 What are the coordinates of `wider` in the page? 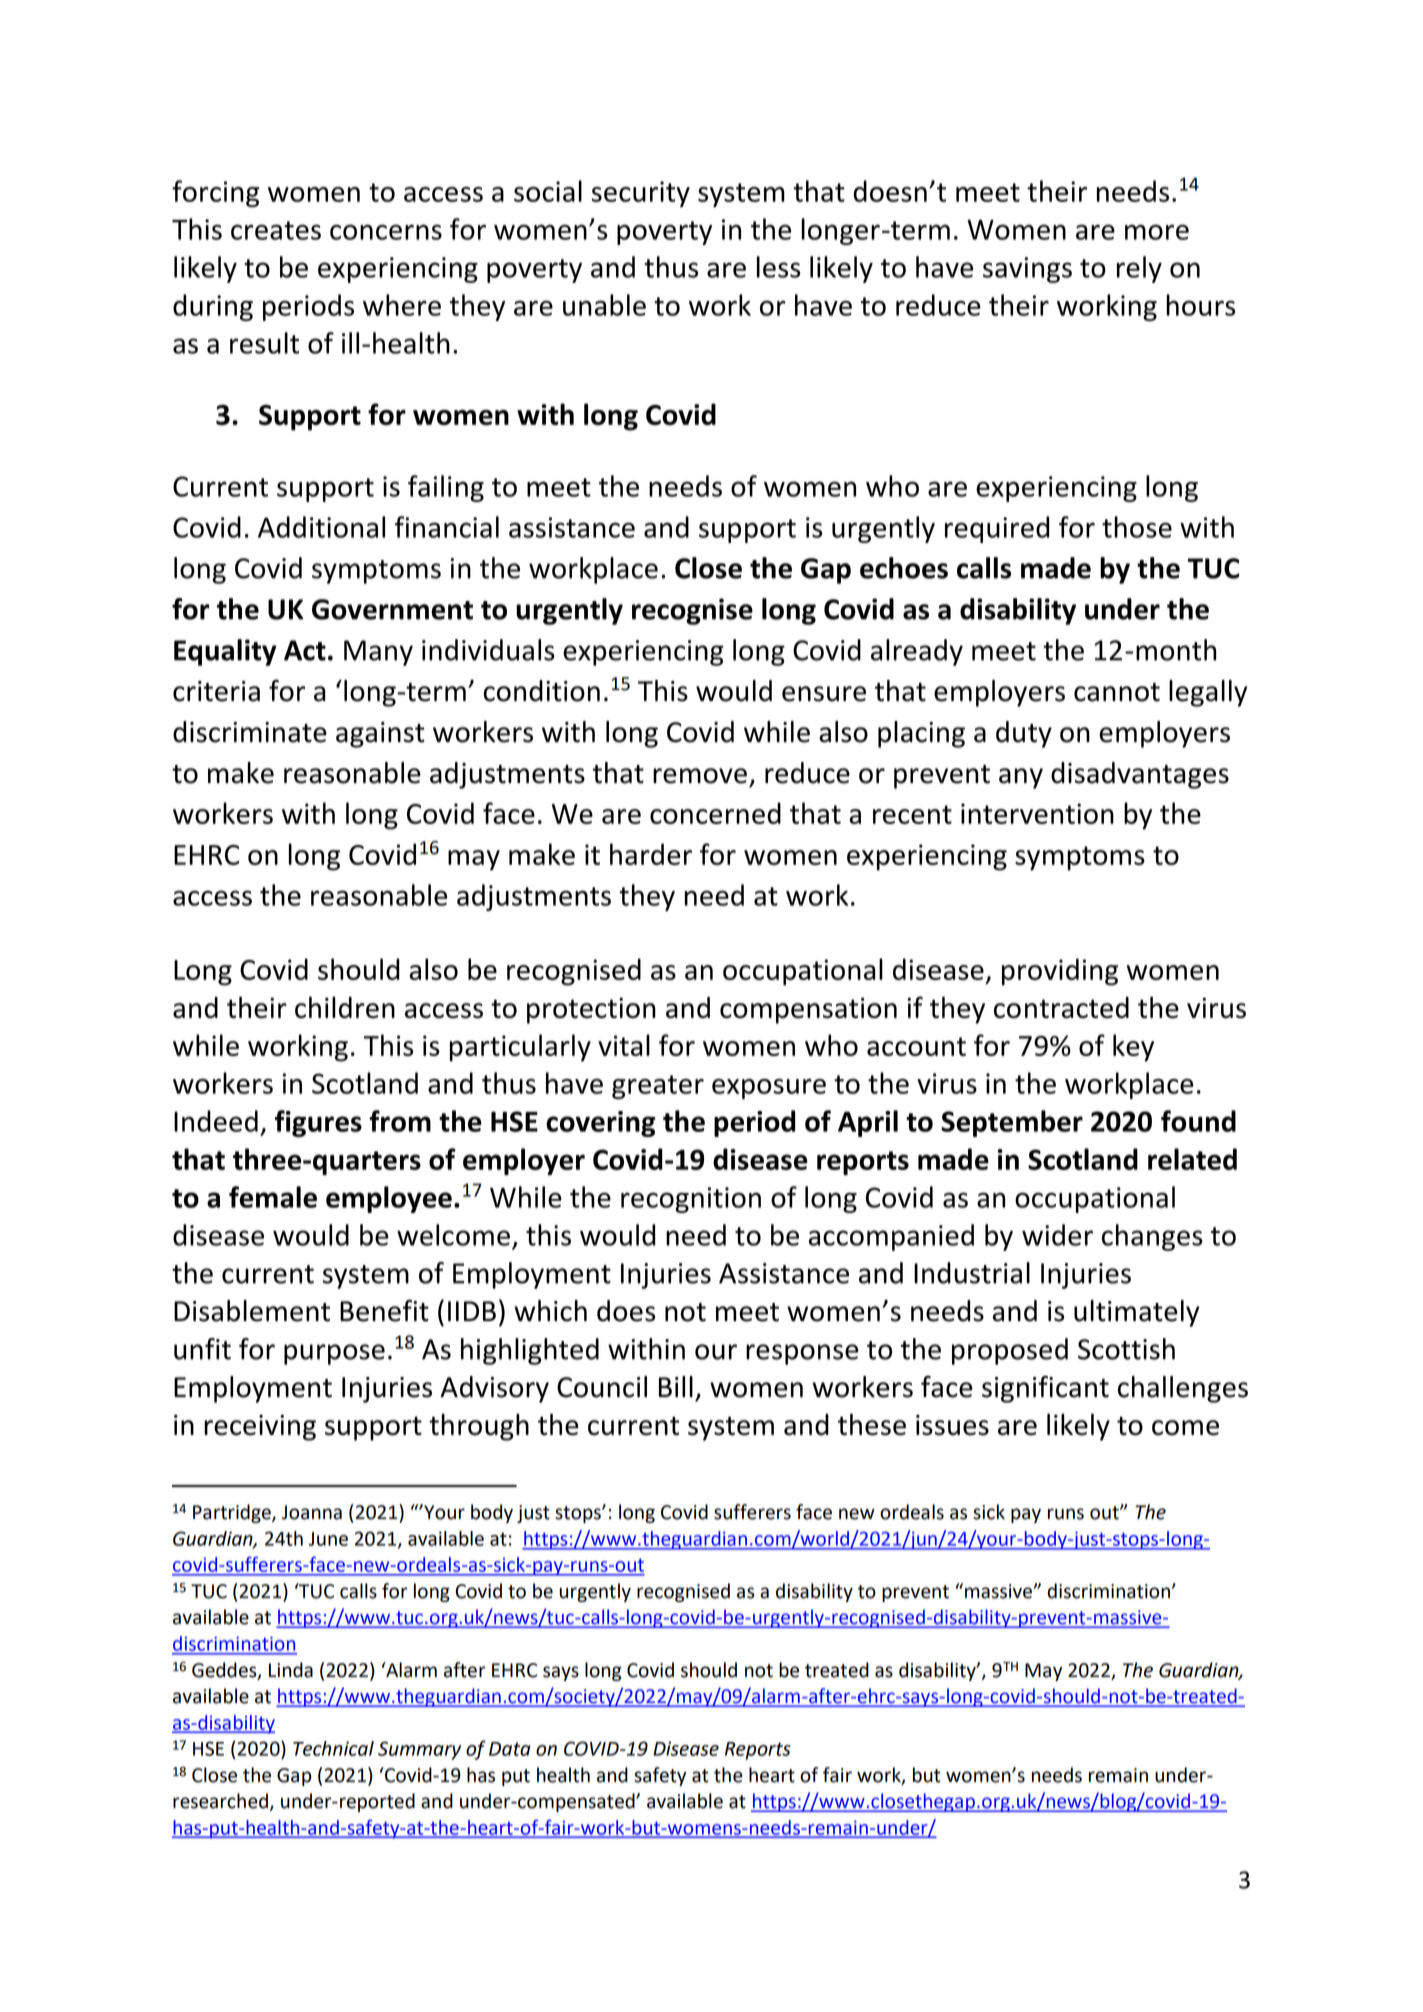 It's located at (1057, 1235).
